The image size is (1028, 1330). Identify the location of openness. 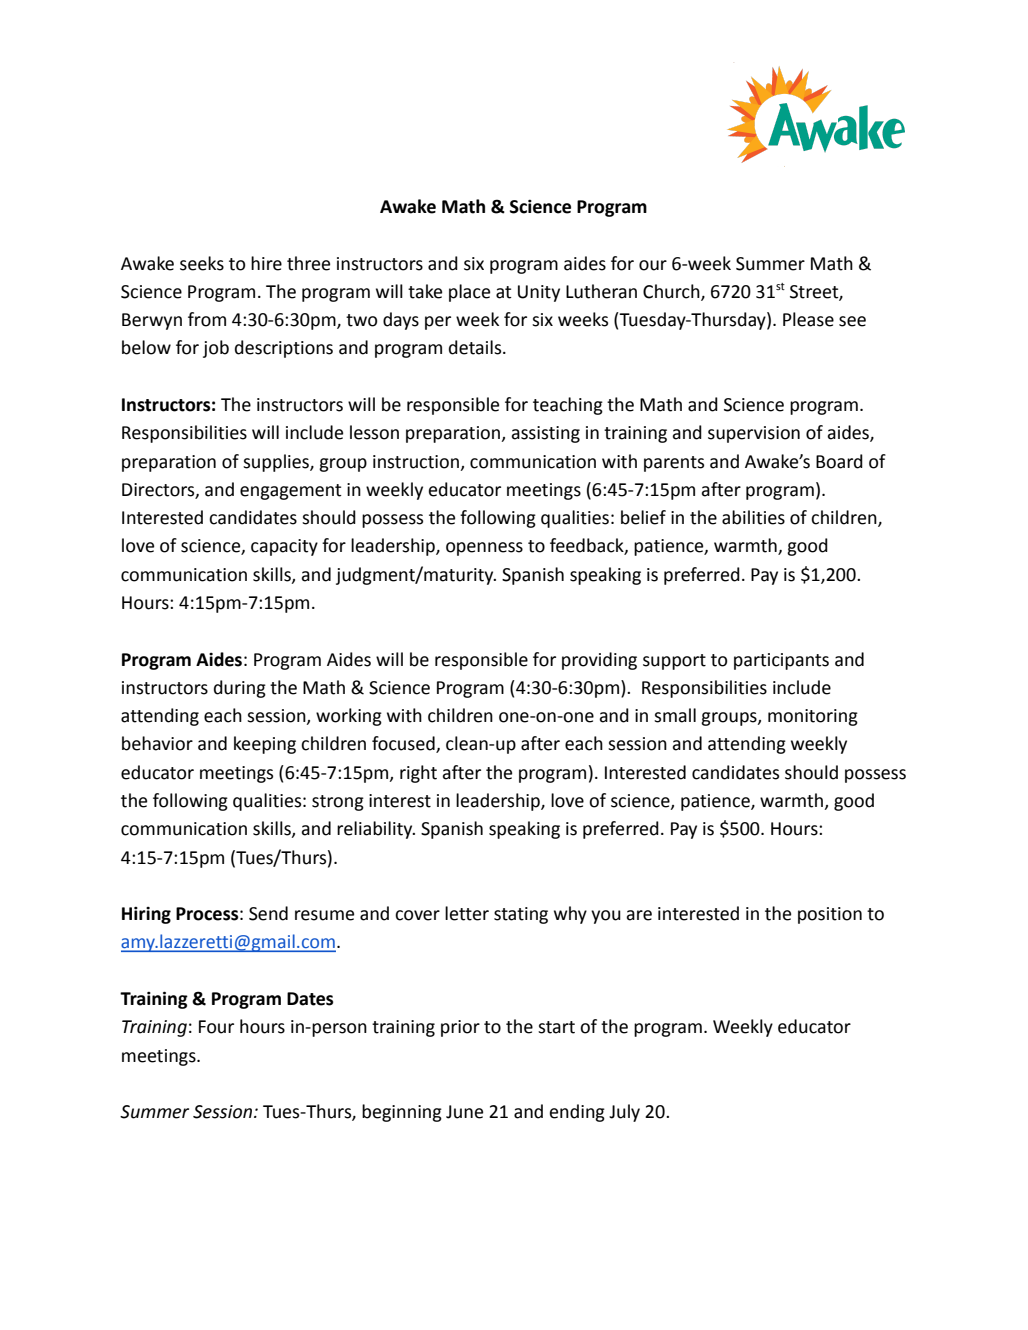
(484, 549).
